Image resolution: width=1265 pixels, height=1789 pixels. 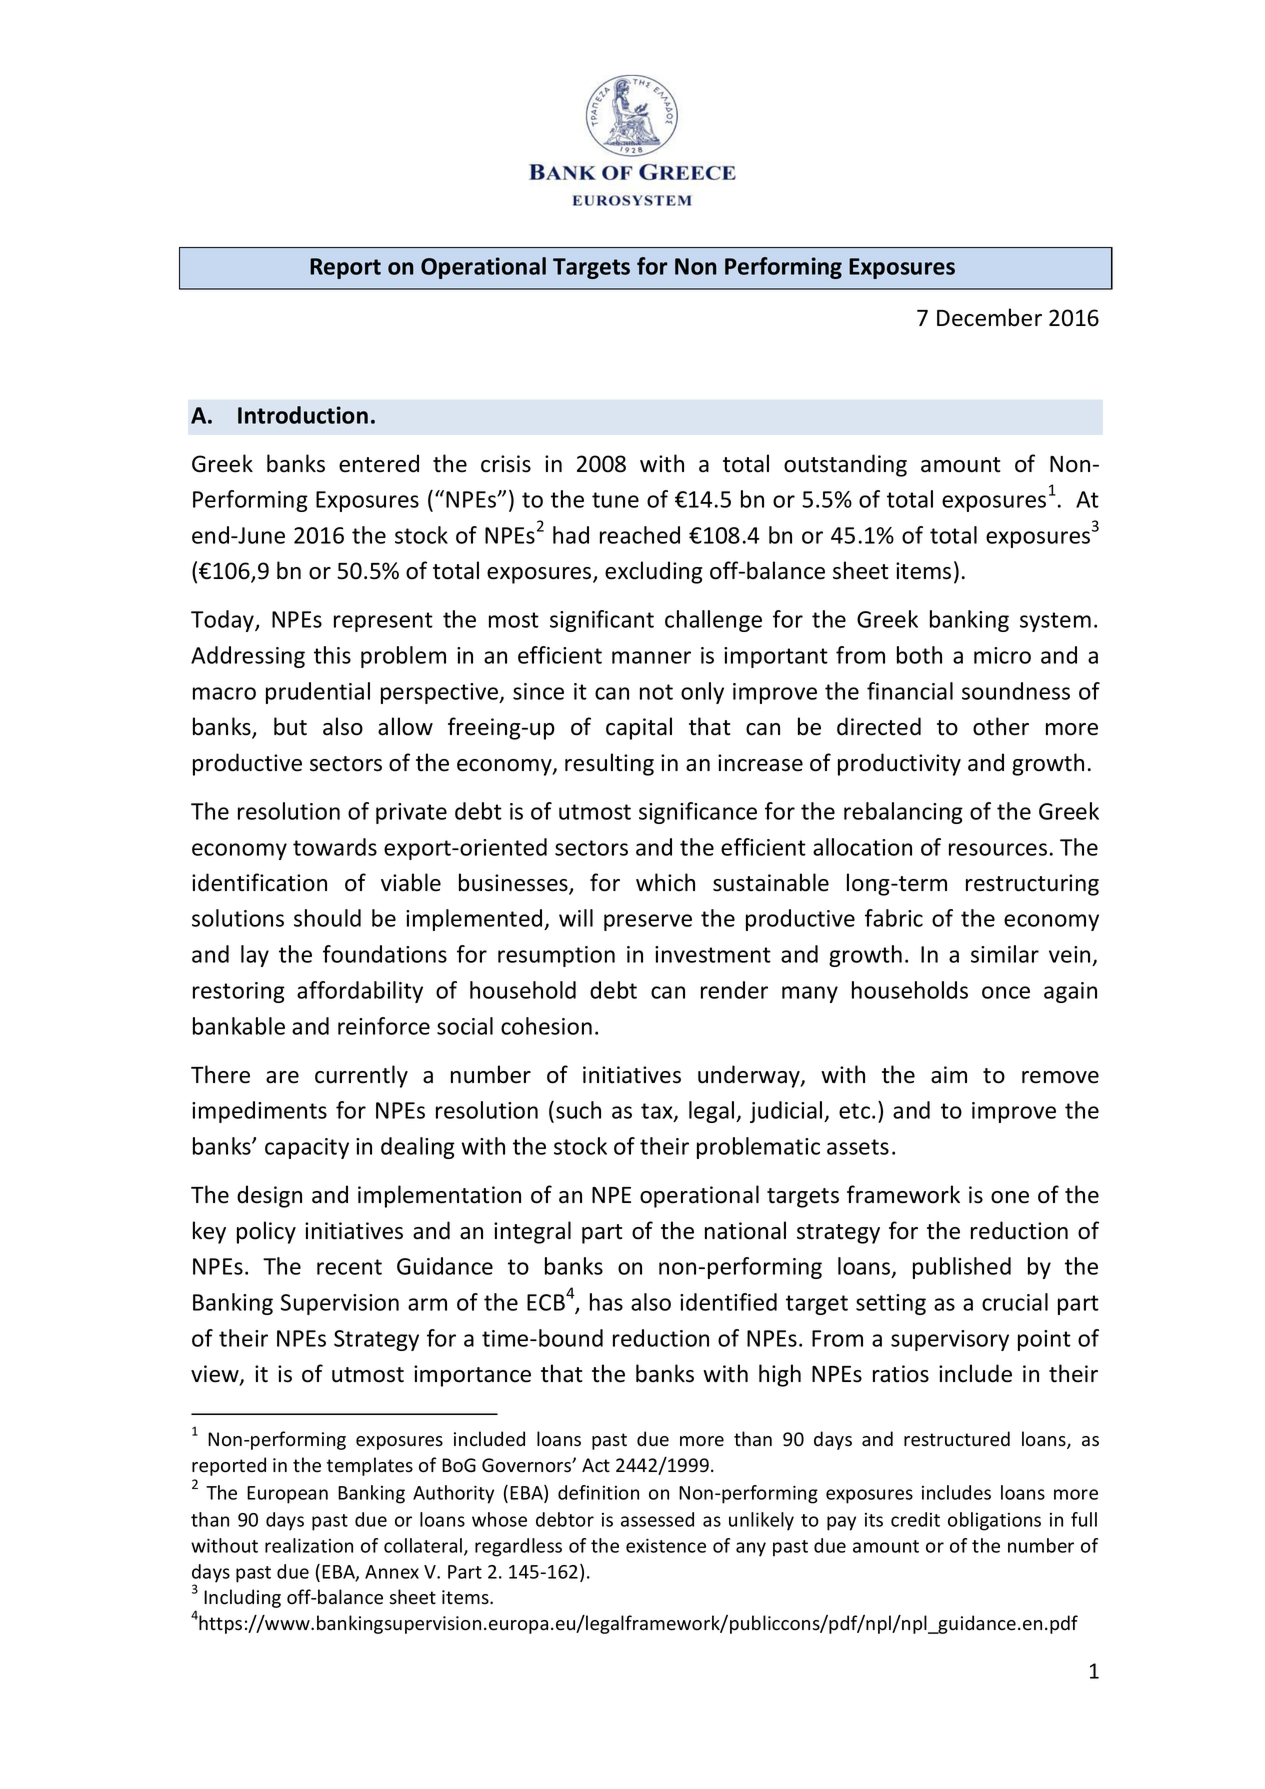 What do you see at coordinates (349, 1267) in the screenshot?
I see `recent` at bounding box center [349, 1267].
